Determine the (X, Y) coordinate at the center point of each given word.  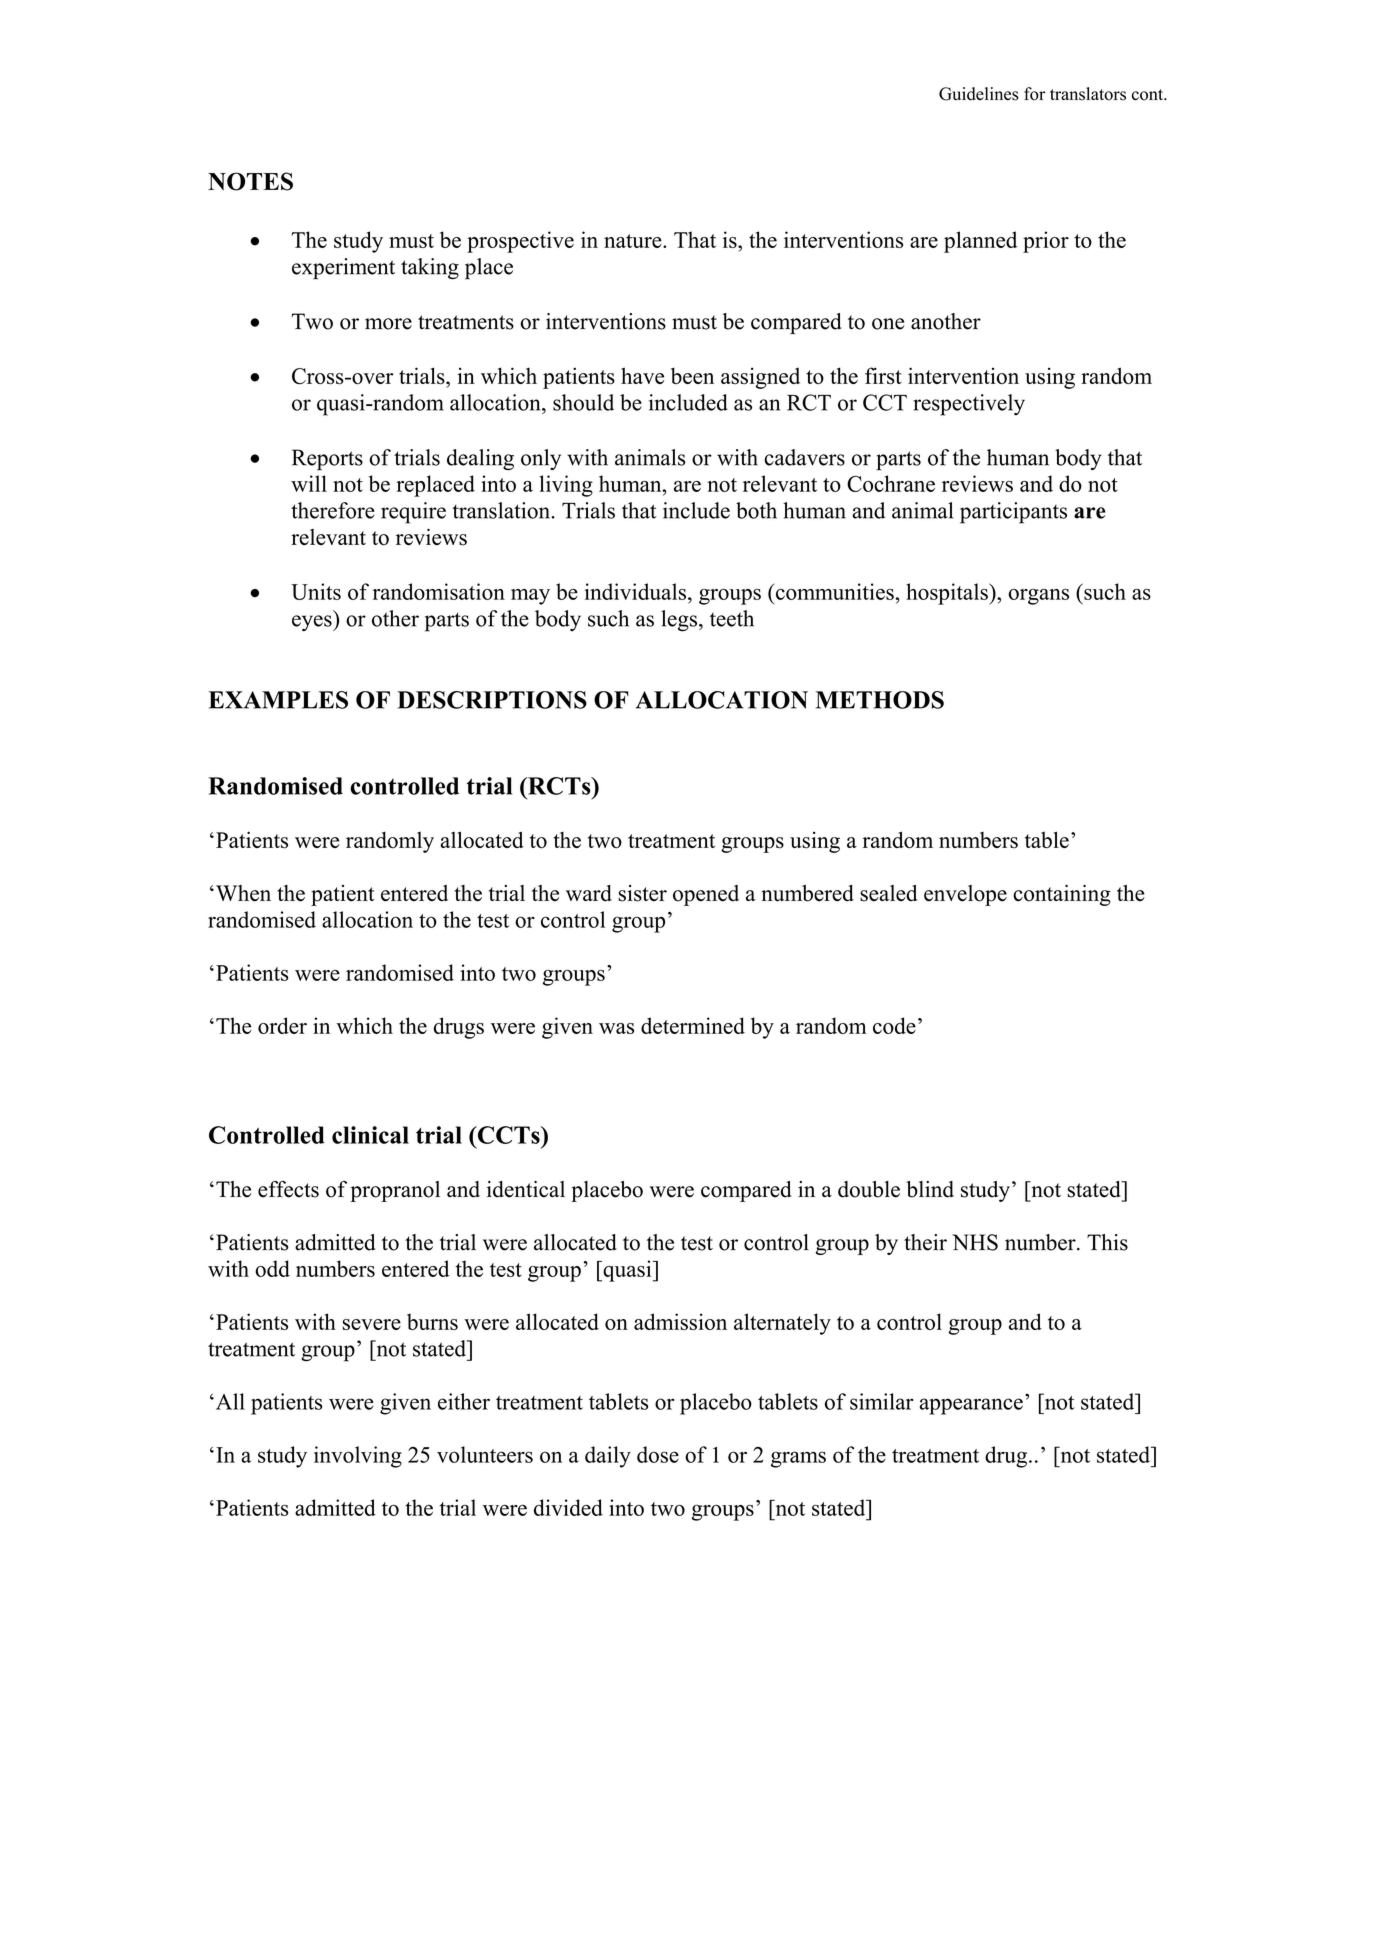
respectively (969, 405)
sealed (888, 893)
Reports (327, 460)
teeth (732, 618)
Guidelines (979, 94)
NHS (975, 1242)
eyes (313, 623)
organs (1038, 597)
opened (706, 895)
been (692, 375)
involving (358, 1457)
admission (680, 1321)
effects (288, 1189)
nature (634, 241)
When (243, 893)
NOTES (250, 181)
